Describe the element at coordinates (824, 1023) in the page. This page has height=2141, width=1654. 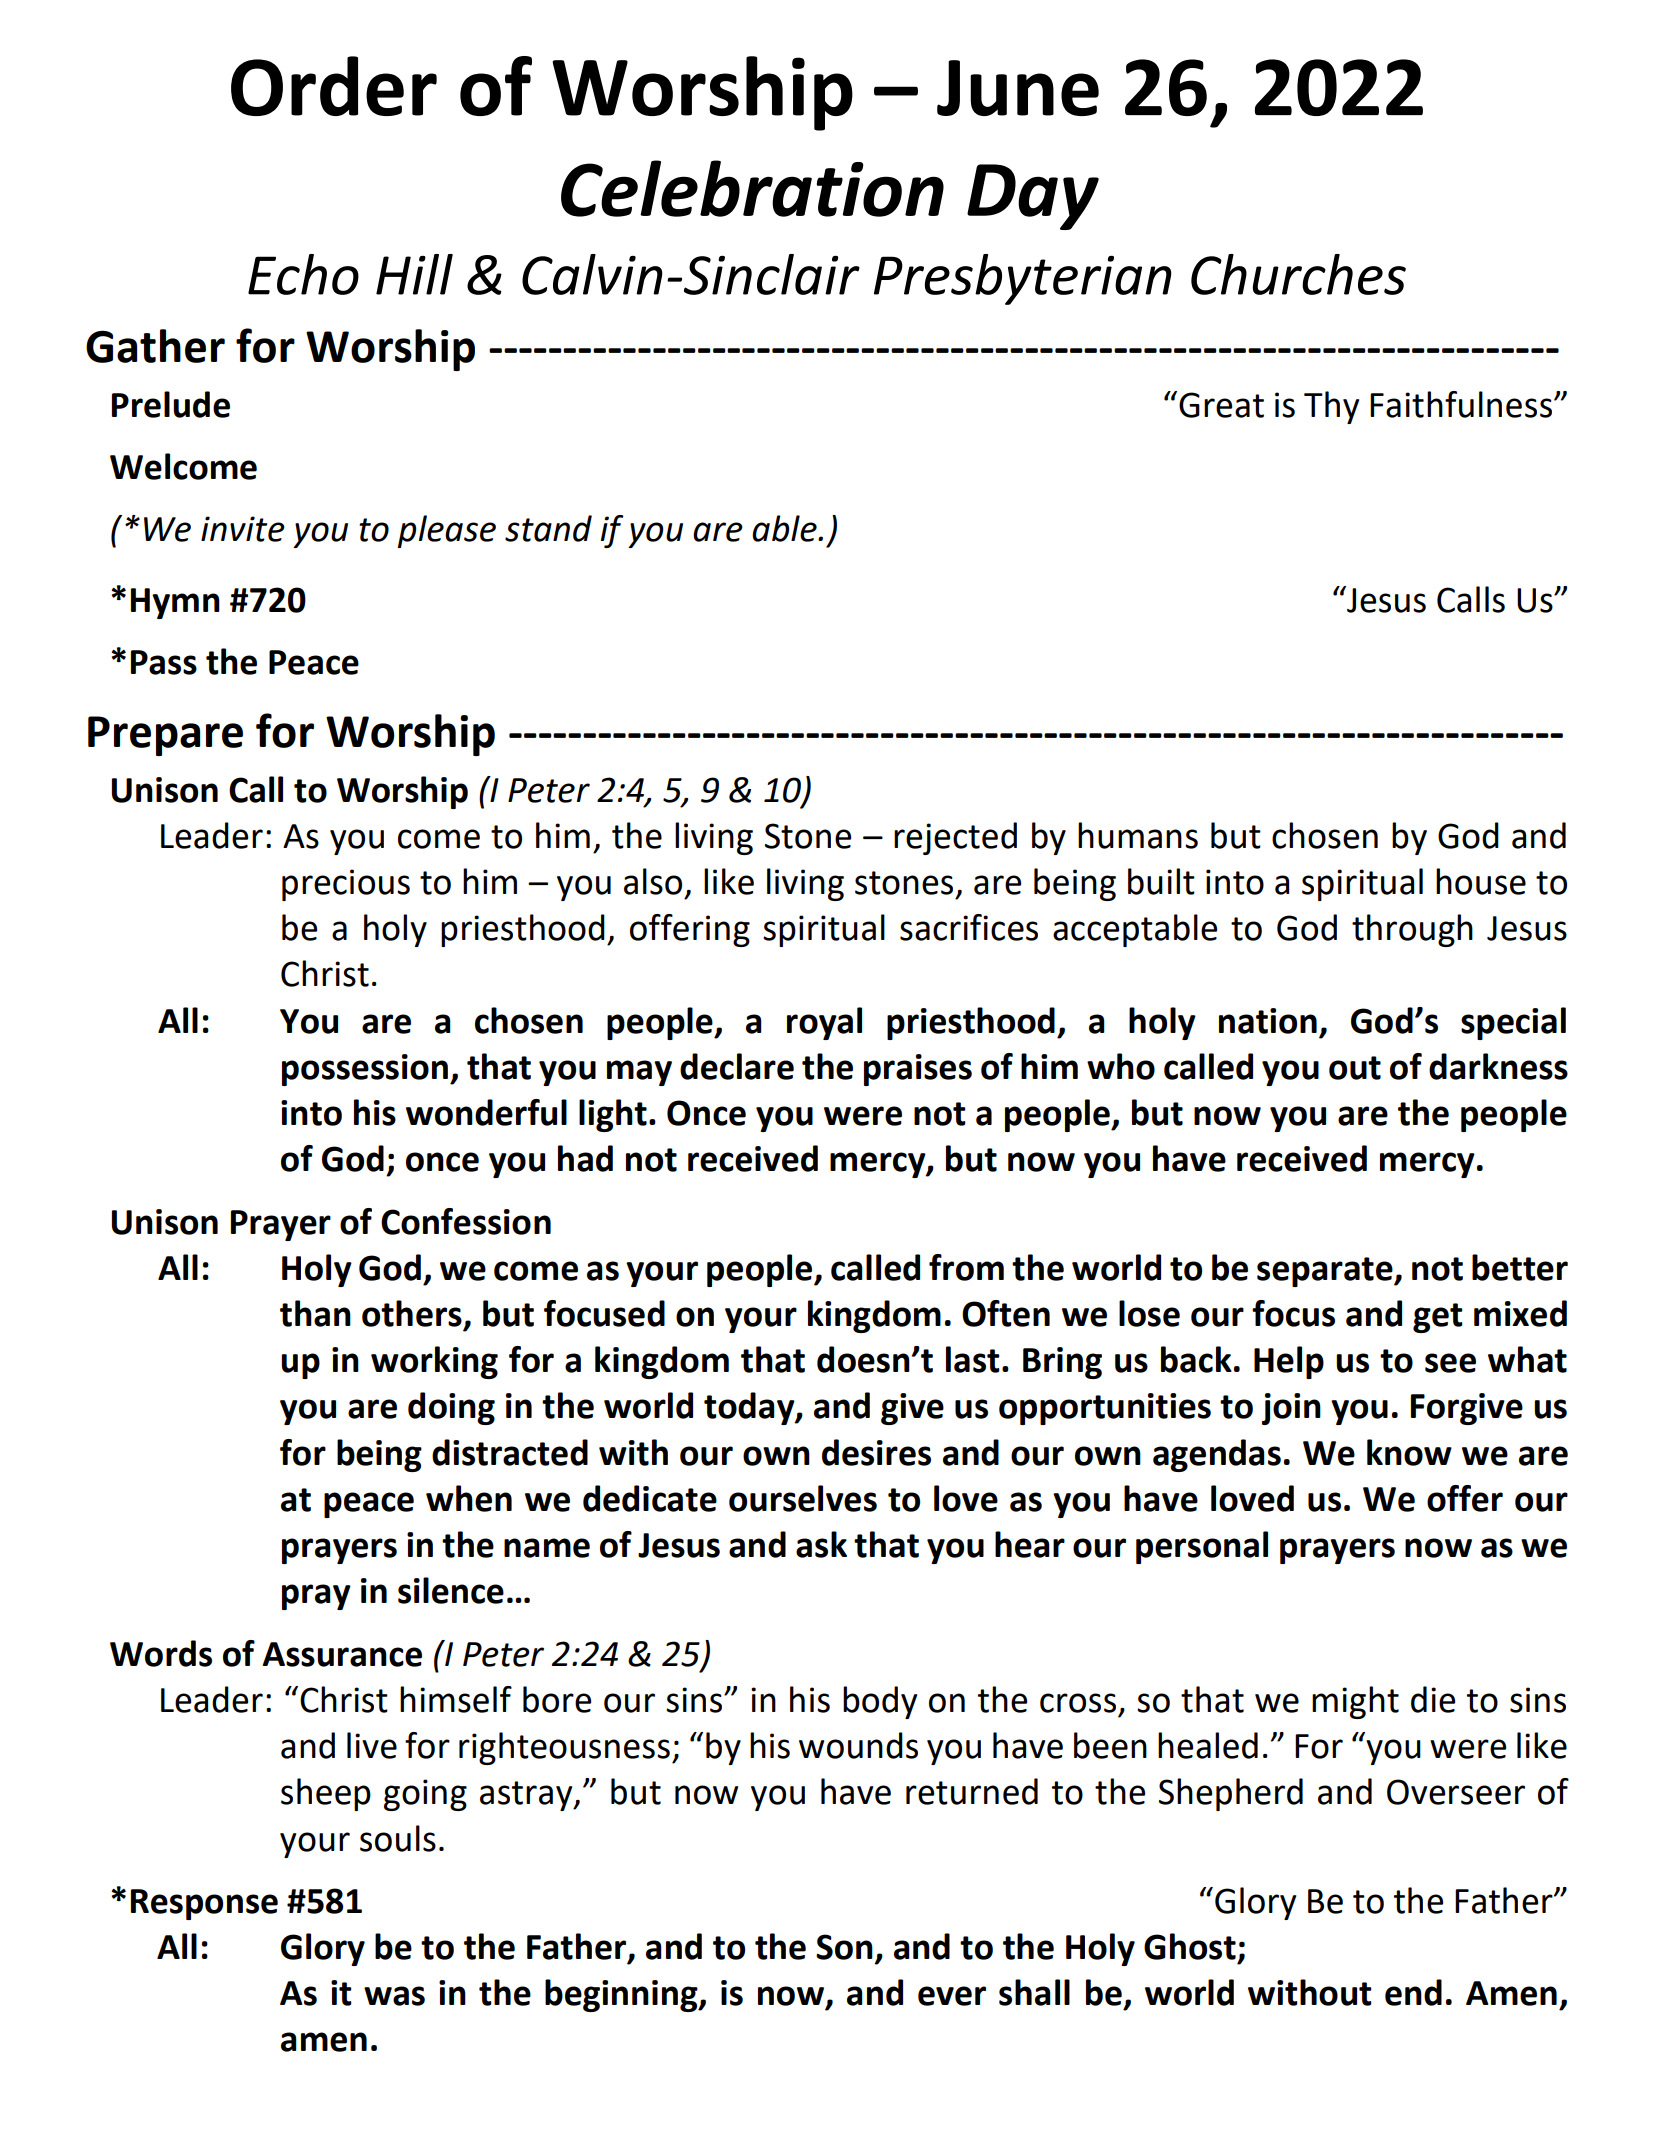
I see `royal` at that location.
